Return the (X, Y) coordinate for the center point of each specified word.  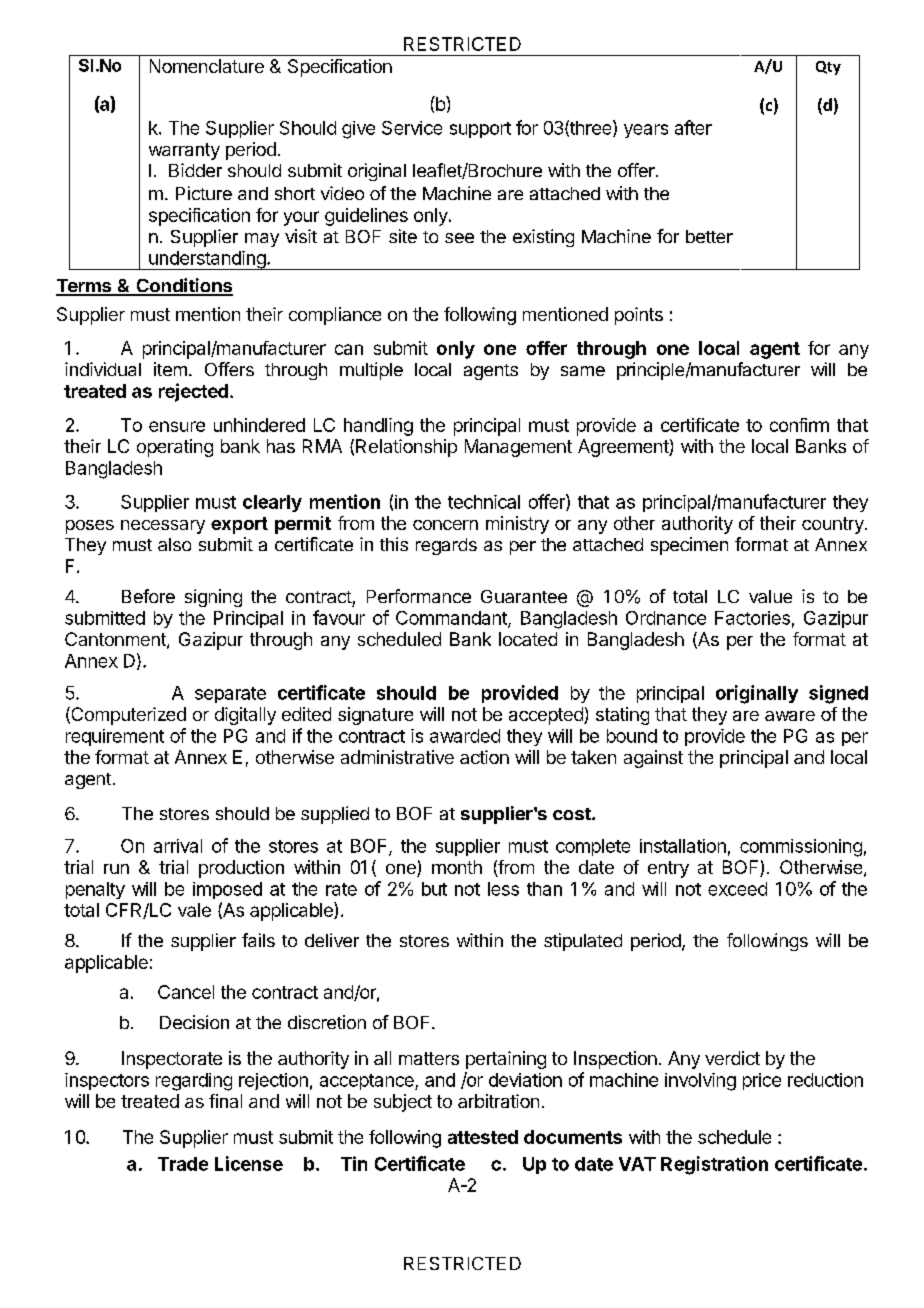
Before (148, 596)
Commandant (452, 619)
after (693, 127)
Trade (183, 1164)
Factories (752, 618)
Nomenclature (207, 66)
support (480, 130)
